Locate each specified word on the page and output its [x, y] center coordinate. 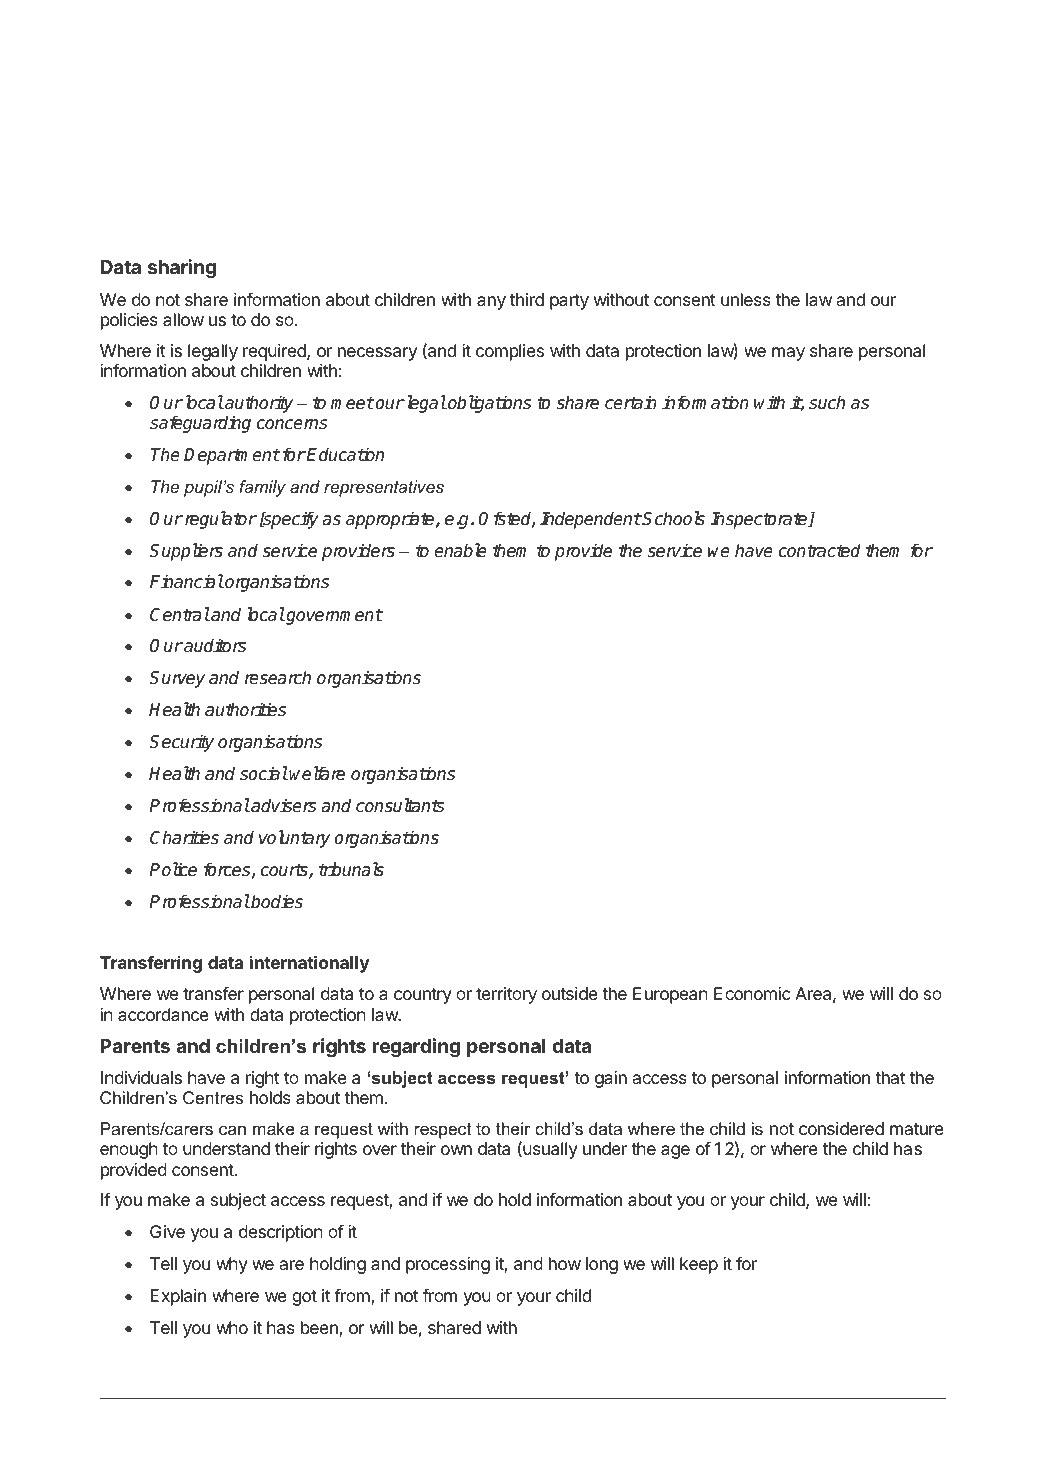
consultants [400, 805]
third [527, 299]
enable [460, 550]
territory [506, 995]
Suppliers [186, 552]
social [264, 773]
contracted [820, 550]
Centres [213, 1098]
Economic [752, 993]
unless [746, 299]
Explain [178, 1297]
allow [183, 319]
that [890, 1077]
